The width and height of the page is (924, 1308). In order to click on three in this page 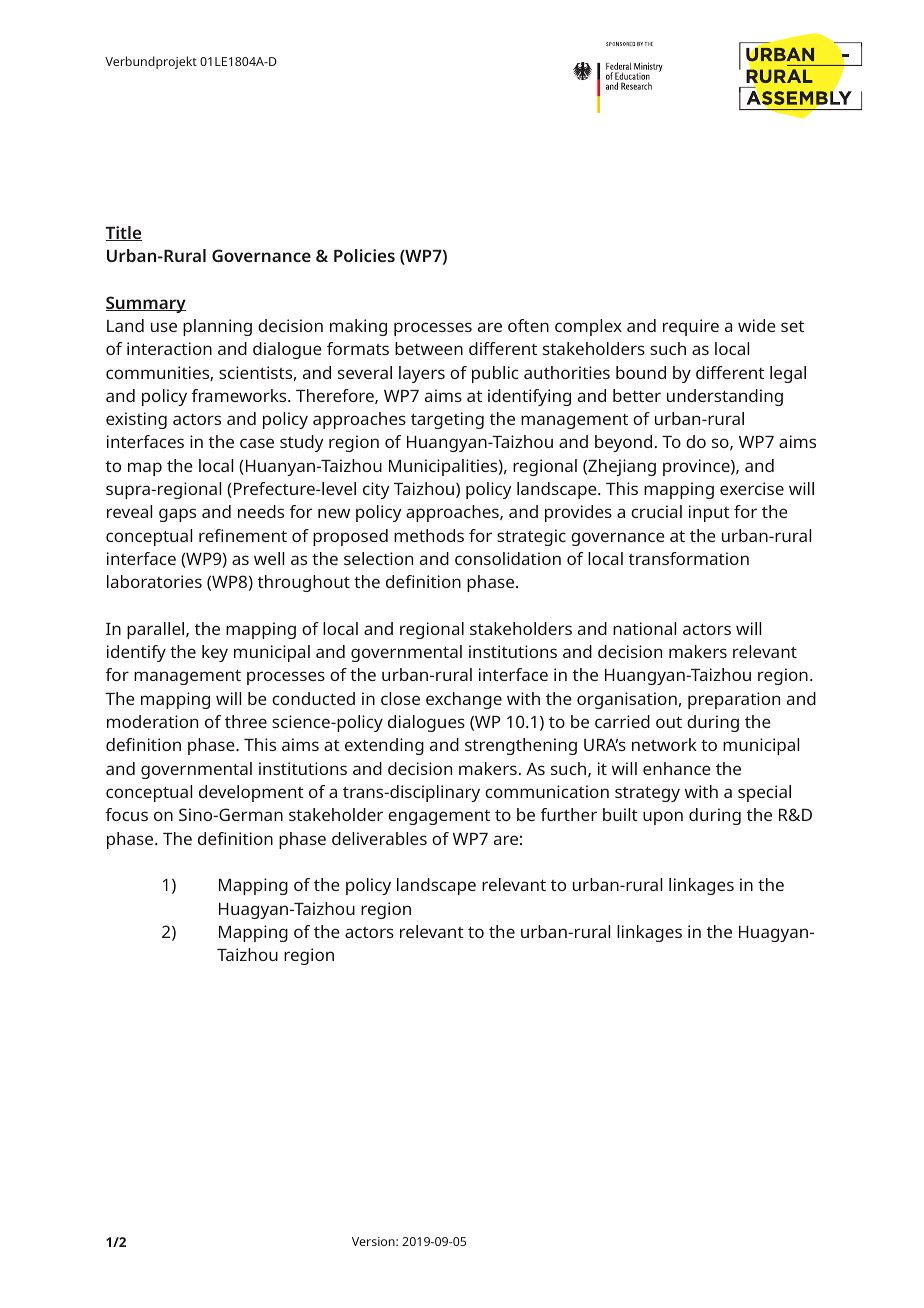, I will do `click(246, 721)`.
